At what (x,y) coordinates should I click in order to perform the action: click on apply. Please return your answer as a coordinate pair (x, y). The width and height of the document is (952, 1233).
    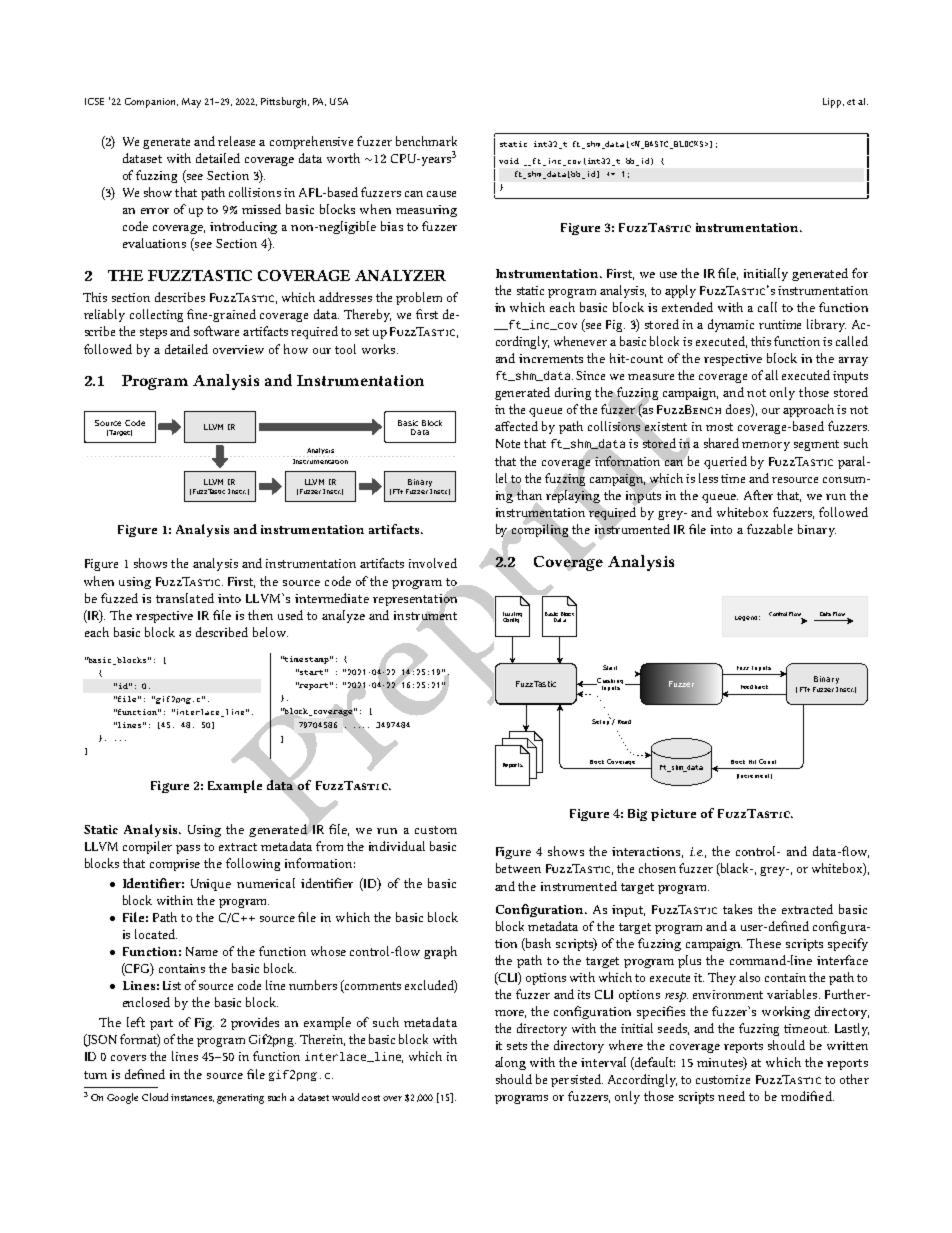
    Looking at the image, I should click on (680, 291).
